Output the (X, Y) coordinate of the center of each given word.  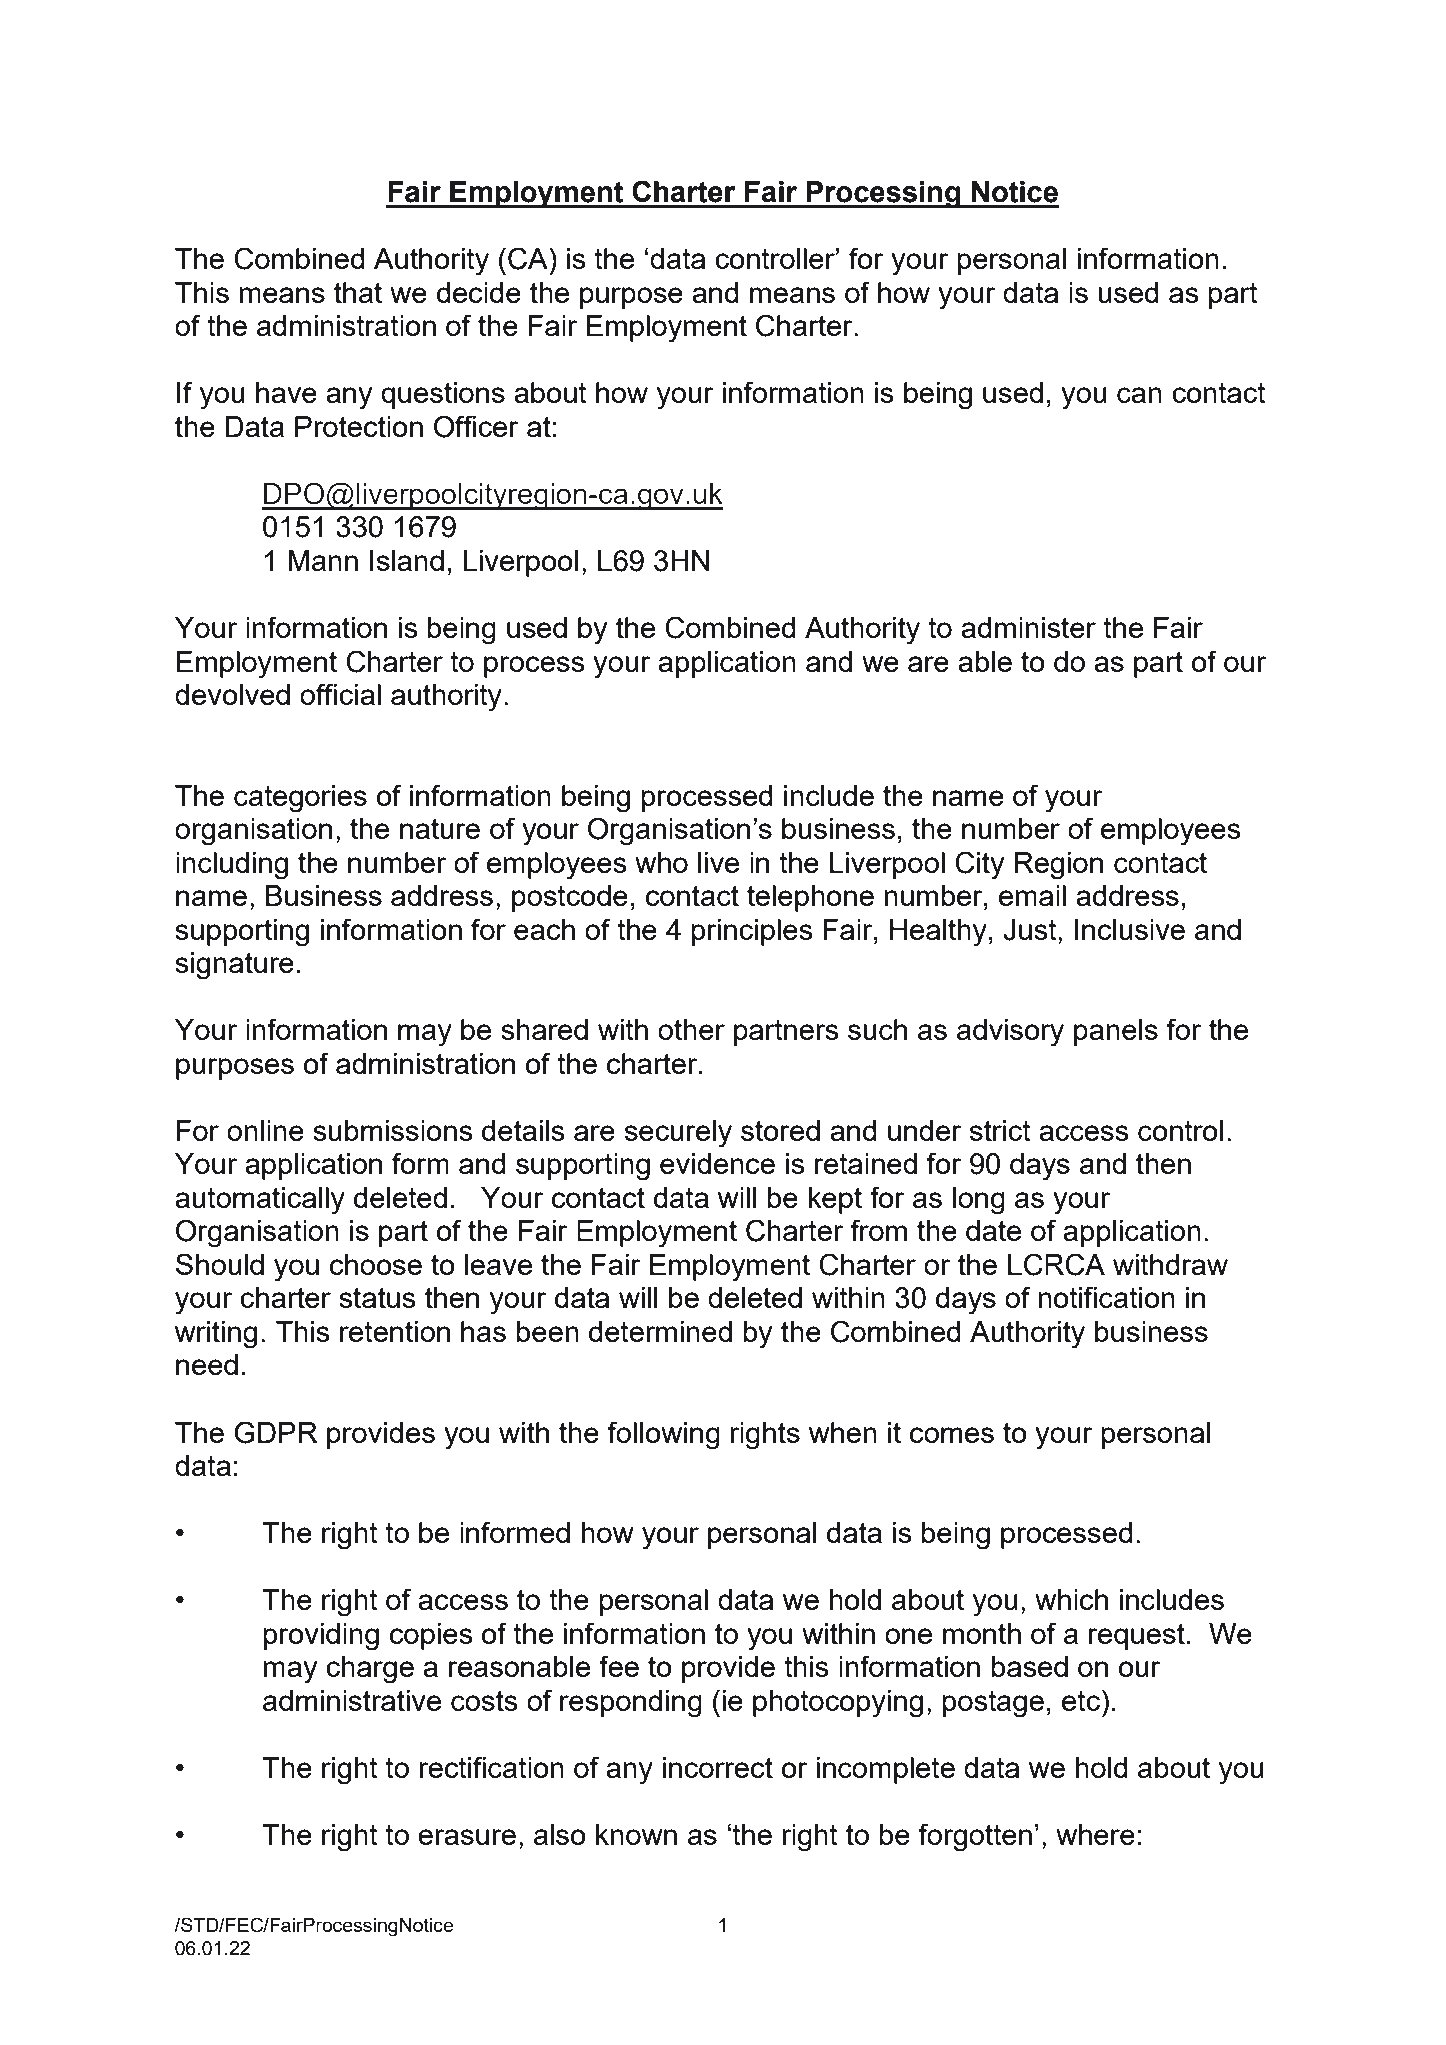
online (265, 1130)
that (358, 292)
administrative (352, 1700)
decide (479, 292)
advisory (1010, 1033)
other (691, 1029)
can (1139, 395)
